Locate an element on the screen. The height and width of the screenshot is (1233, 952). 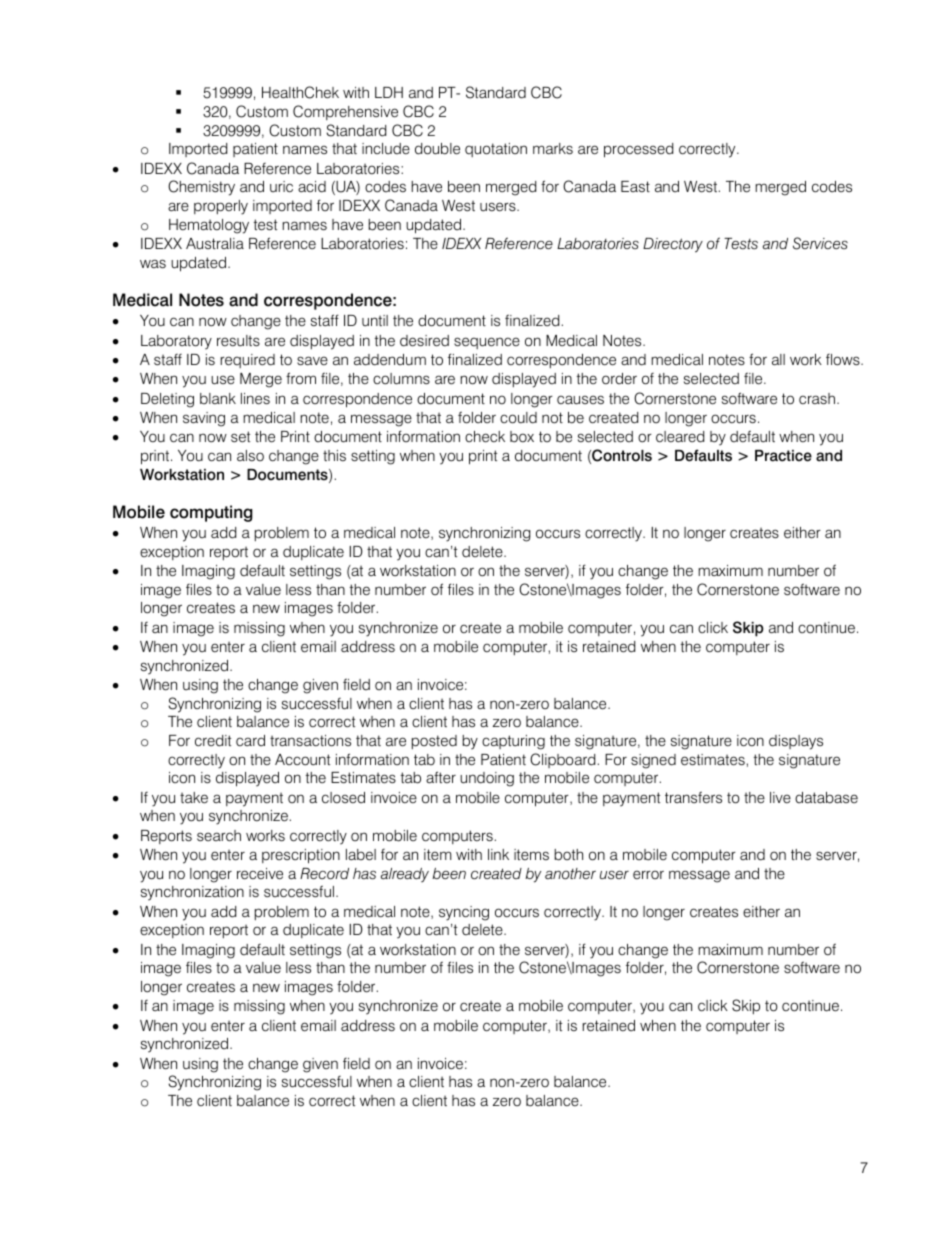
Comprehensive is located at coordinates (345, 112).
